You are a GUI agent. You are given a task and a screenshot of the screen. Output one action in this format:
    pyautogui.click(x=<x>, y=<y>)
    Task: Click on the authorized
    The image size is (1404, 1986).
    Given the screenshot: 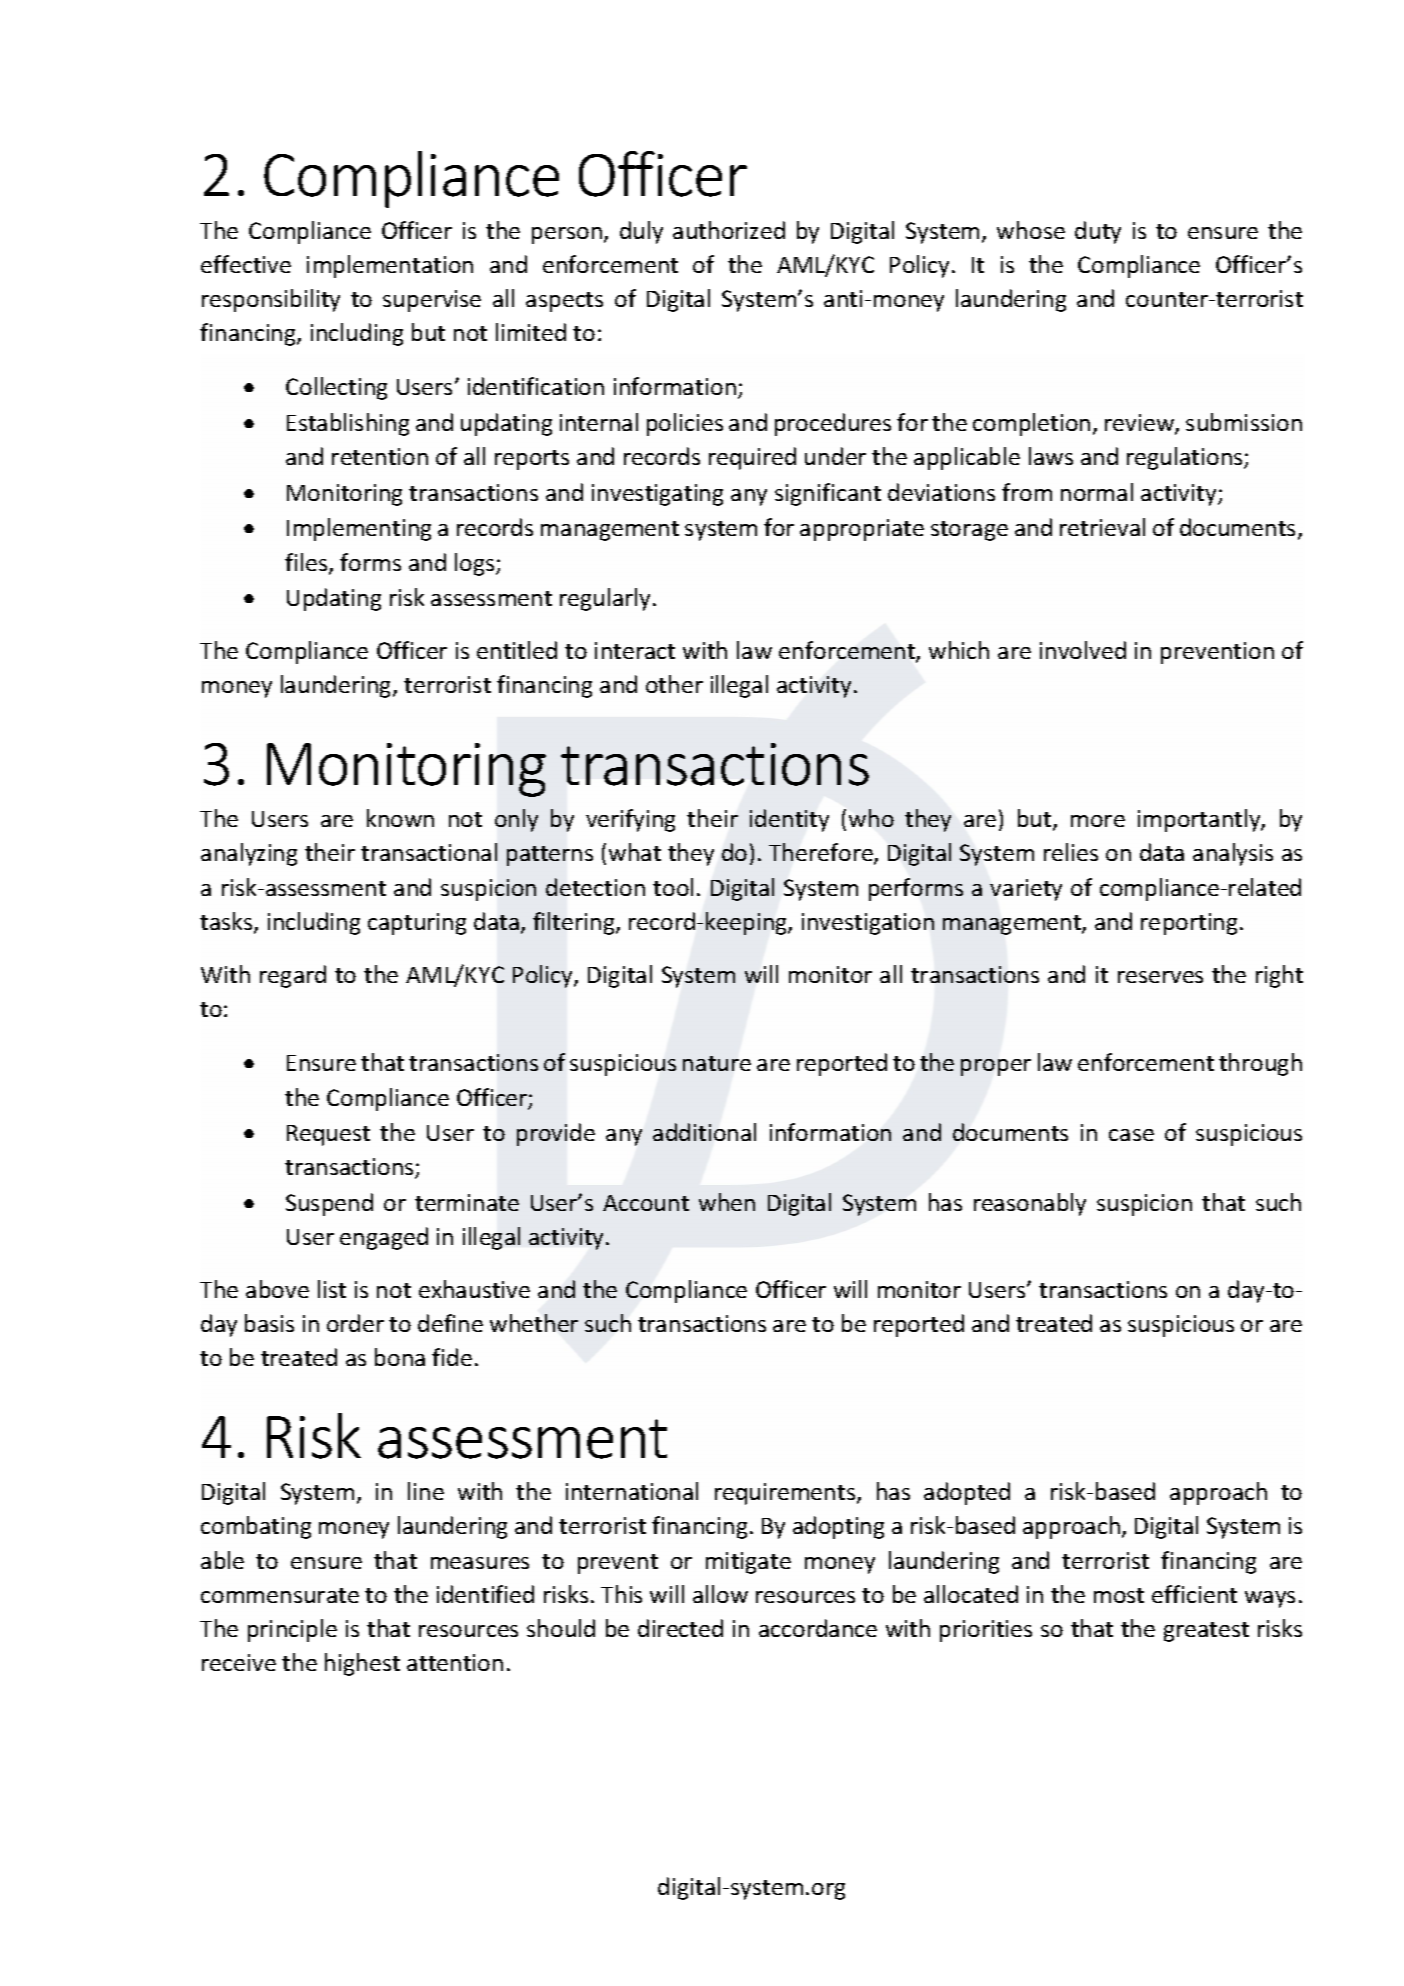 What is the action you would take?
    pyautogui.click(x=729, y=230)
